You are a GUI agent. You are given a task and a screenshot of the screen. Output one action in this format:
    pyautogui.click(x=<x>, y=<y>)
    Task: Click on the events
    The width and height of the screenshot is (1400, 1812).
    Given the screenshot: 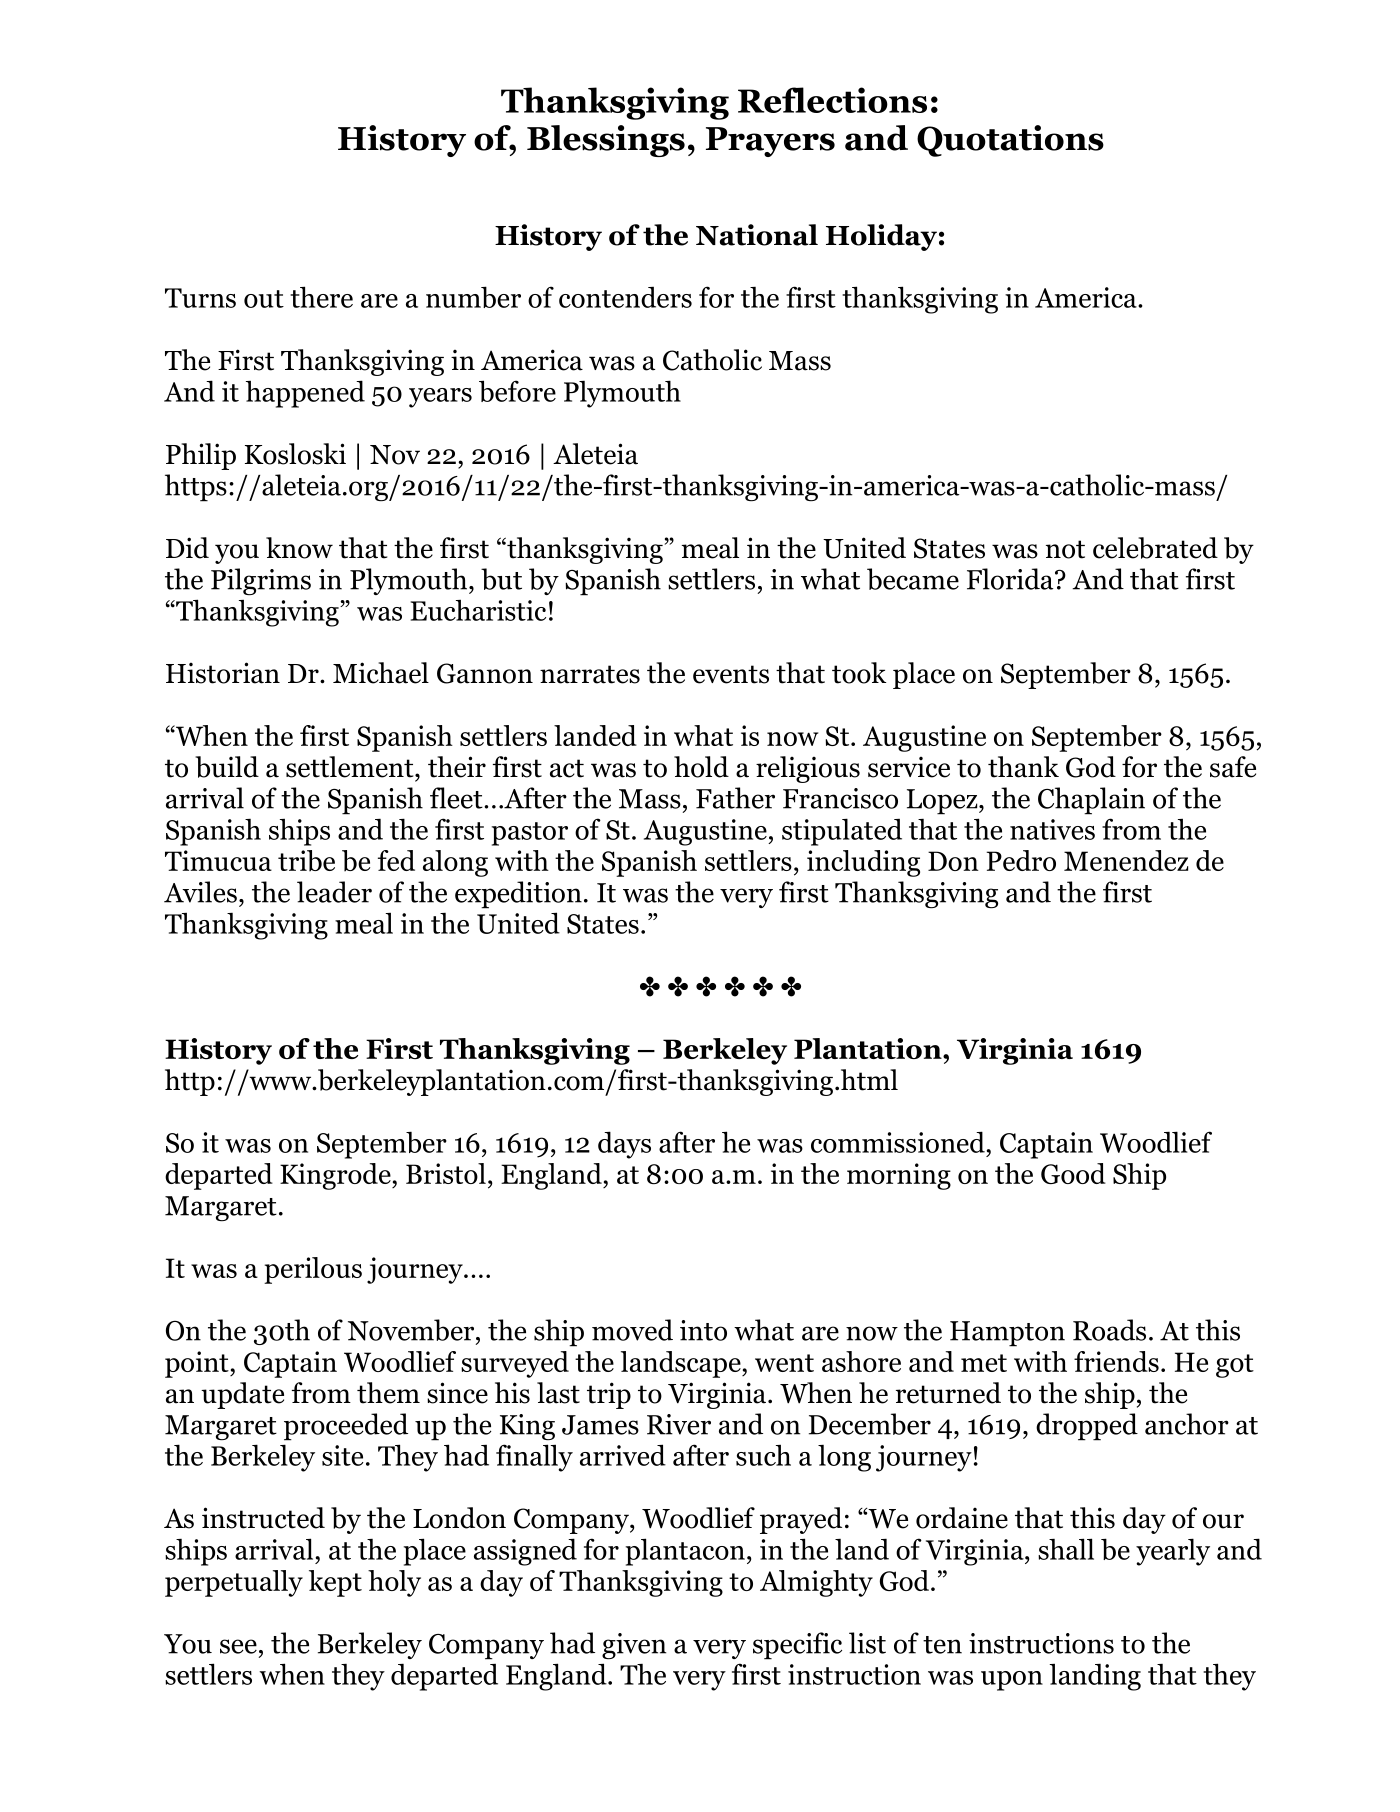 What is the action you would take?
    pyautogui.click(x=731, y=674)
